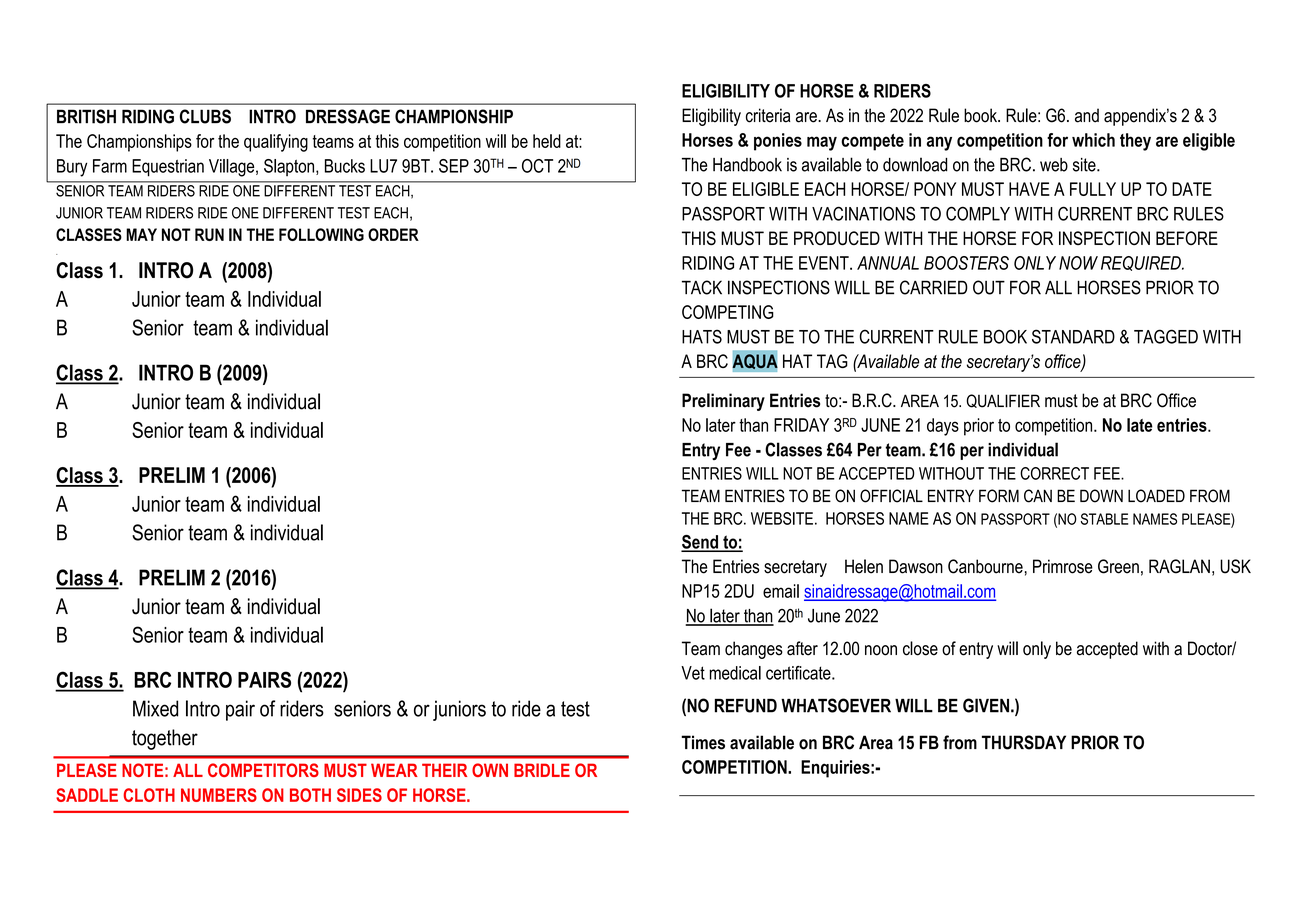 The height and width of the page is (924, 1308). What do you see at coordinates (754, 650) in the page?
I see `changes` at bounding box center [754, 650].
